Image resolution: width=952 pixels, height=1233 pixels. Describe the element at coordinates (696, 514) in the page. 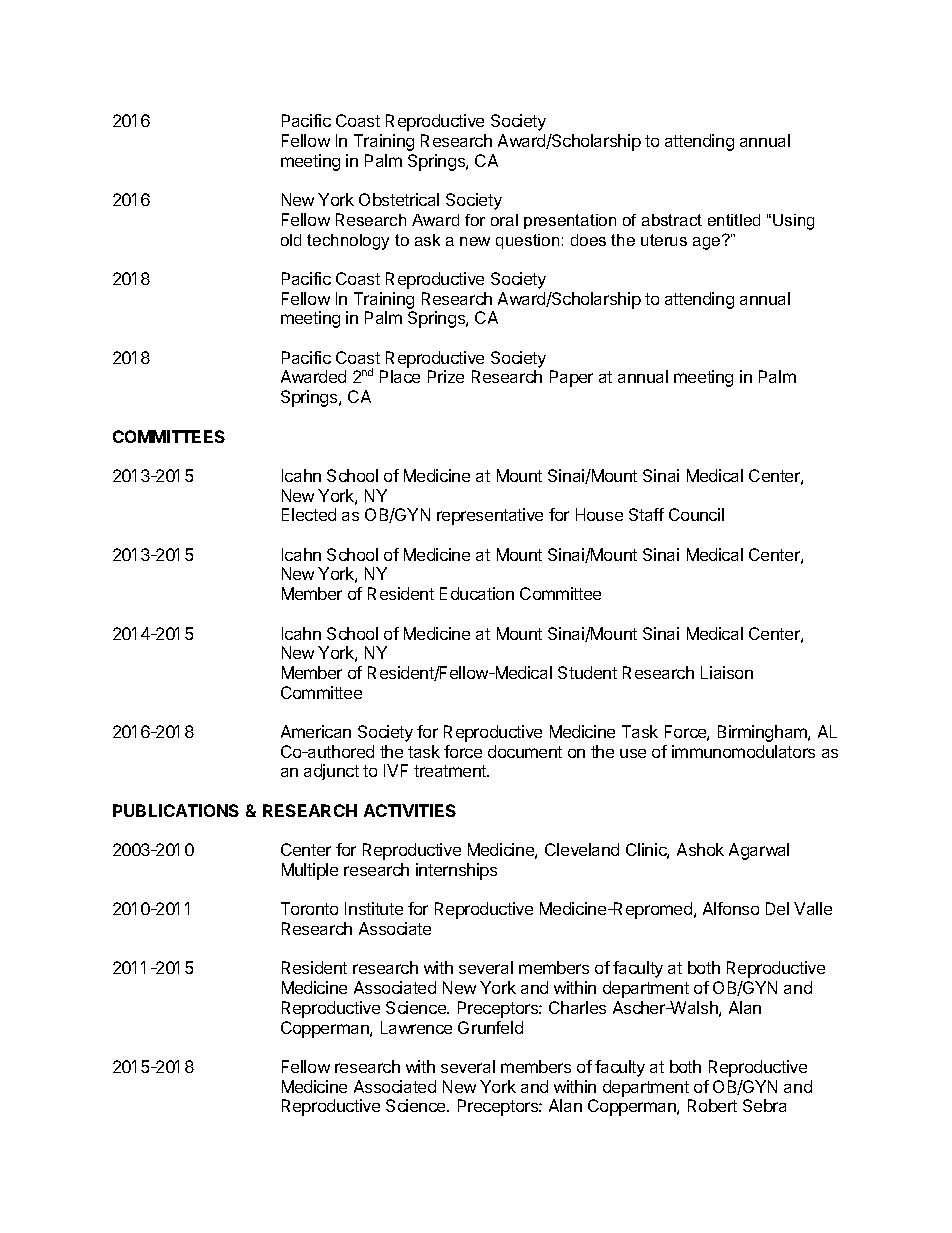

I see `Council` at that location.
